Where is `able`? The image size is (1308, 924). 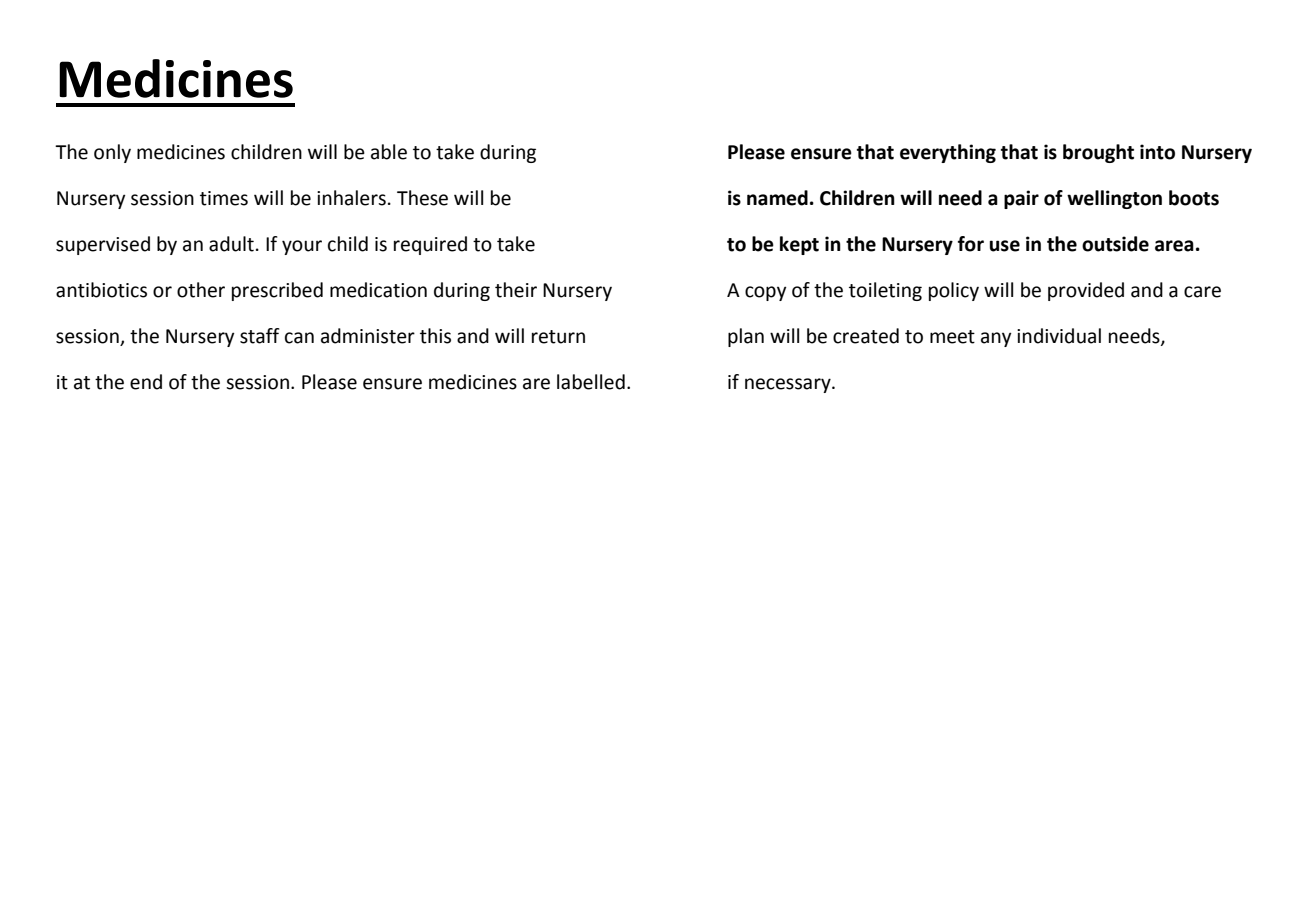
able is located at coordinates (389, 152).
